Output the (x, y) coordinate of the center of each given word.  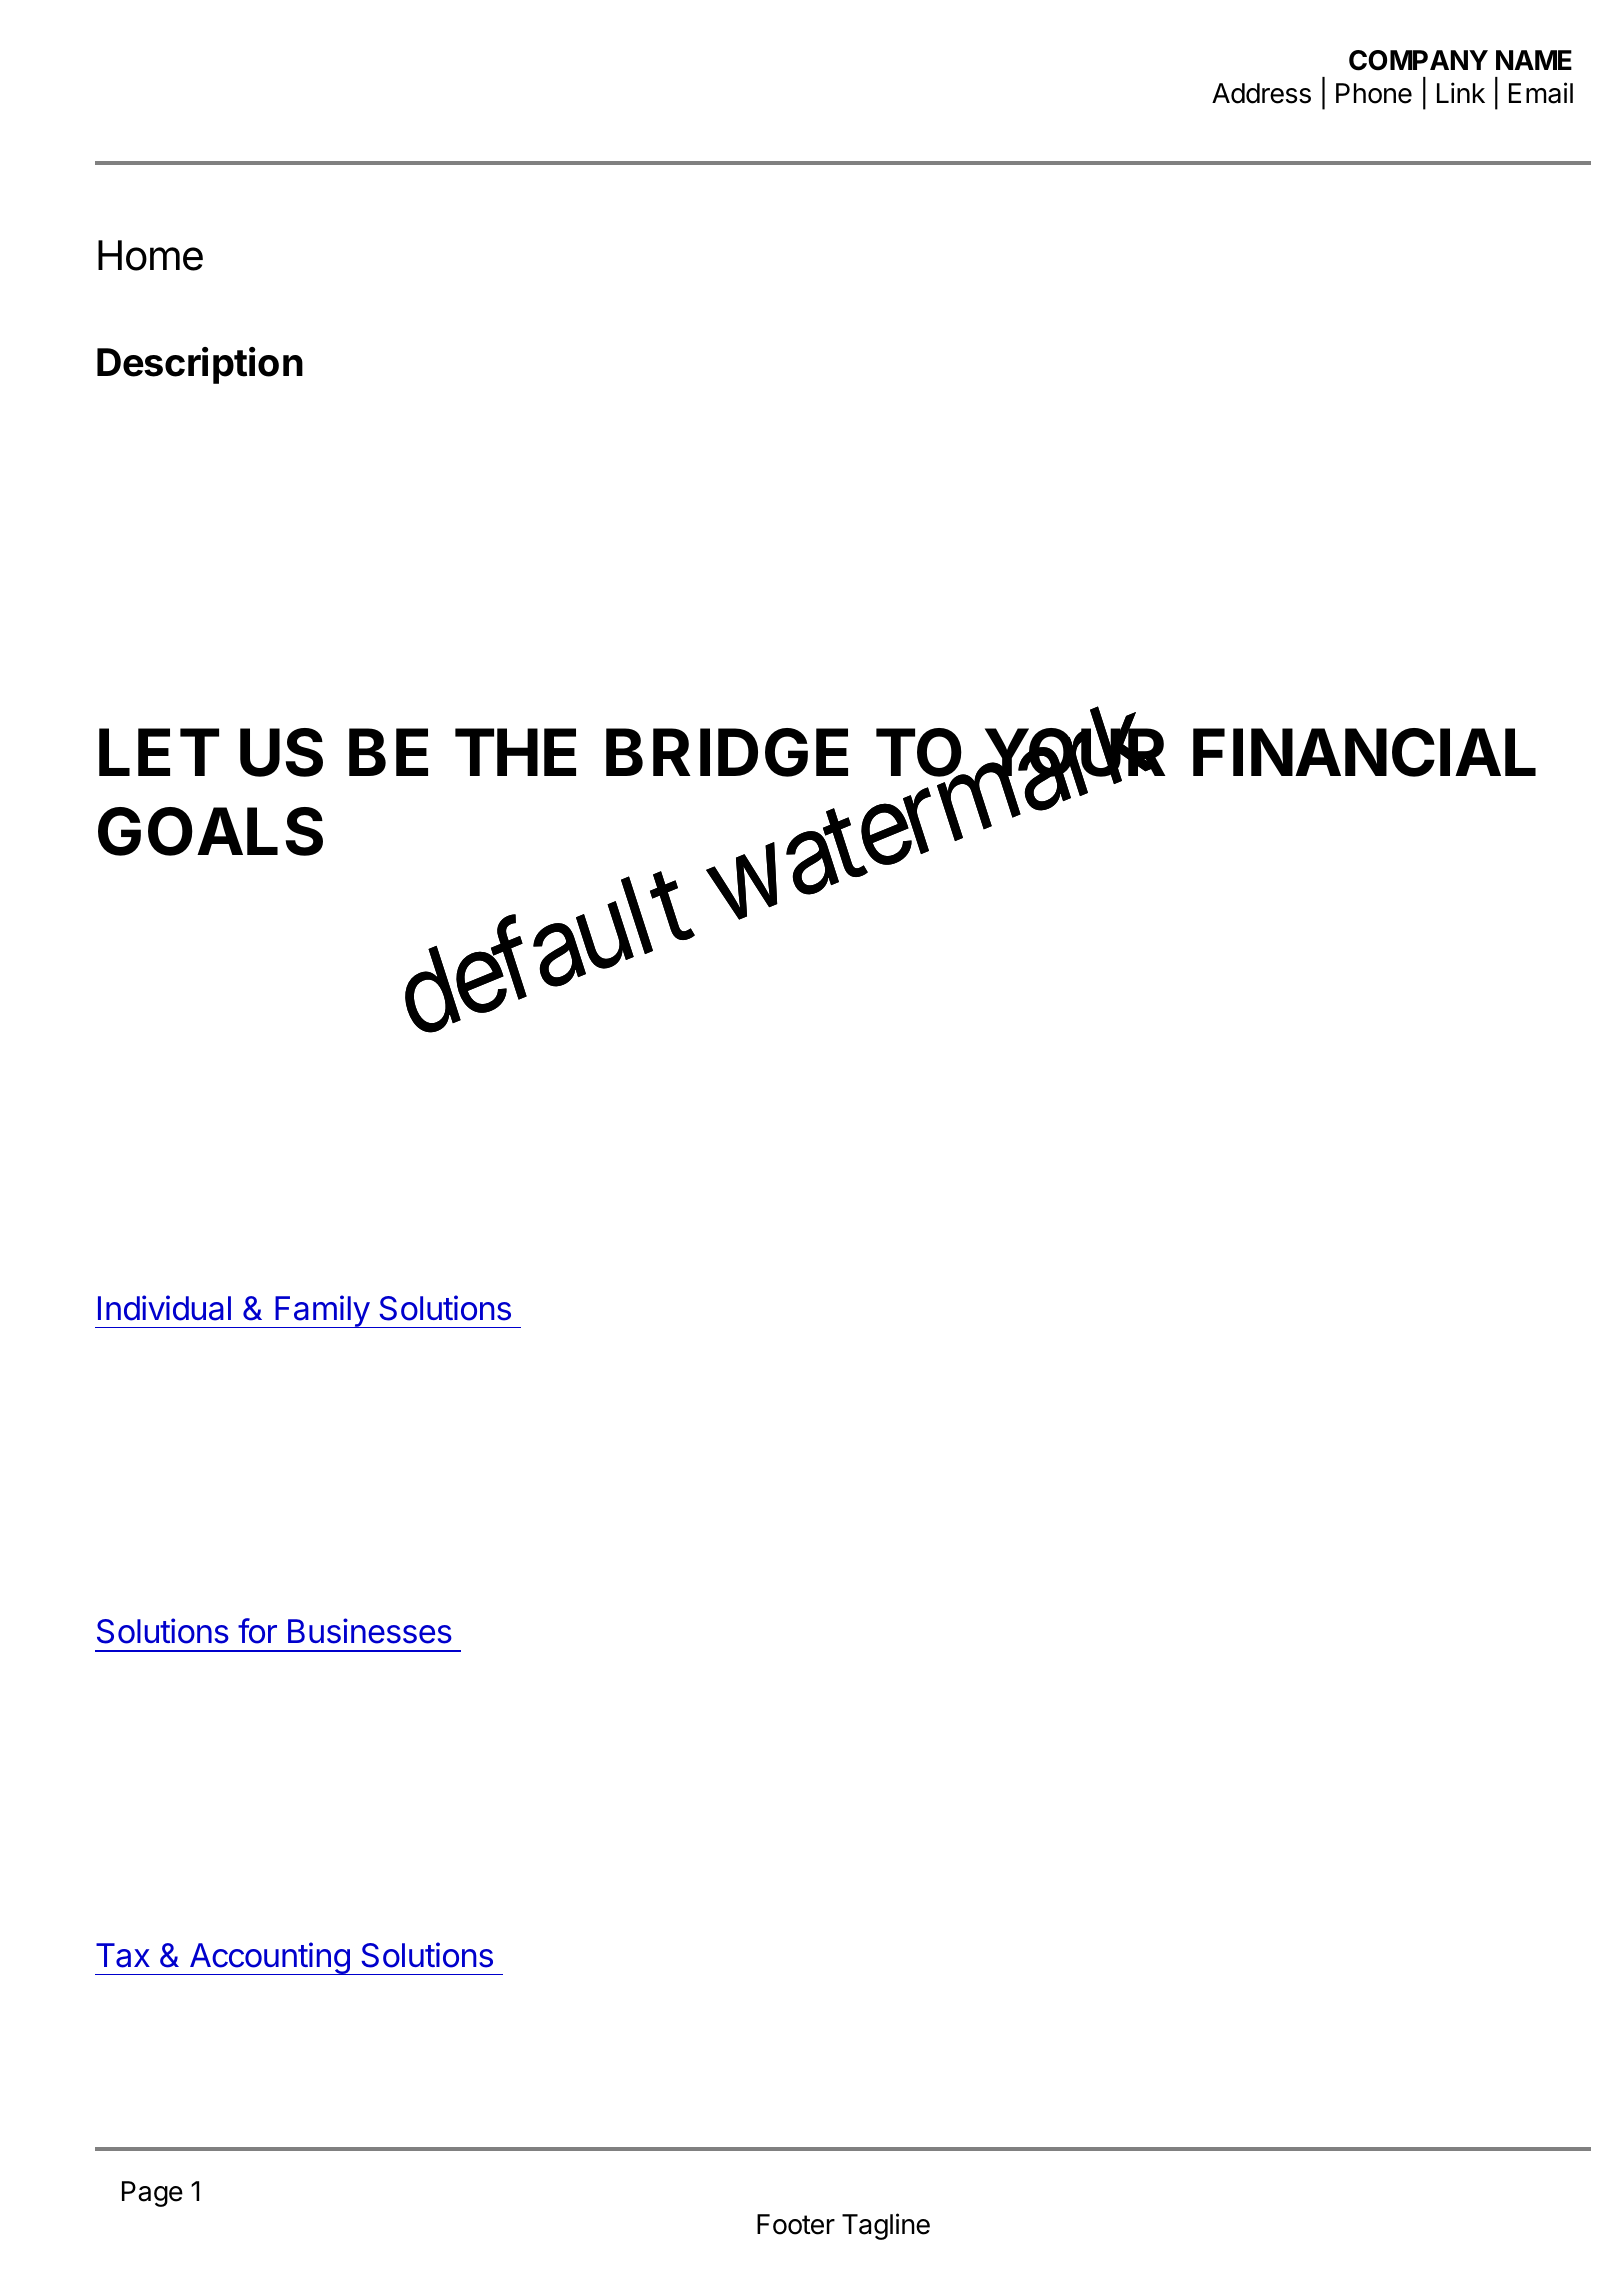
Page (152, 2194)
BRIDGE (727, 752)
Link (1461, 92)
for (257, 1631)
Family (322, 1311)
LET (159, 752)
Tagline (886, 2226)
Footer (796, 2224)
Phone (1374, 93)
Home (150, 255)
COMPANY (1418, 60)
